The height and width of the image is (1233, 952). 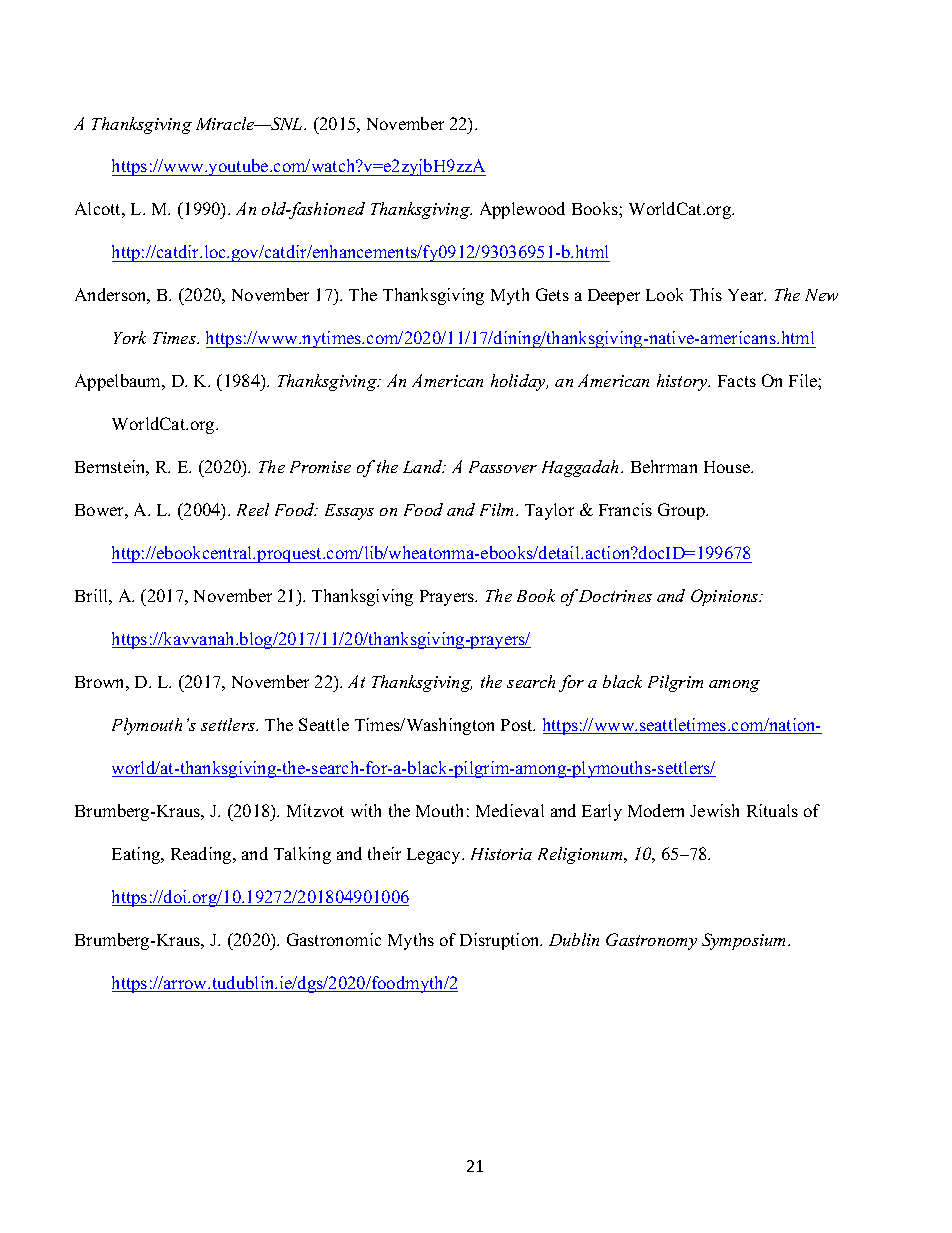 What do you see at coordinates (130, 337) in the image?
I see `York` at bounding box center [130, 337].
